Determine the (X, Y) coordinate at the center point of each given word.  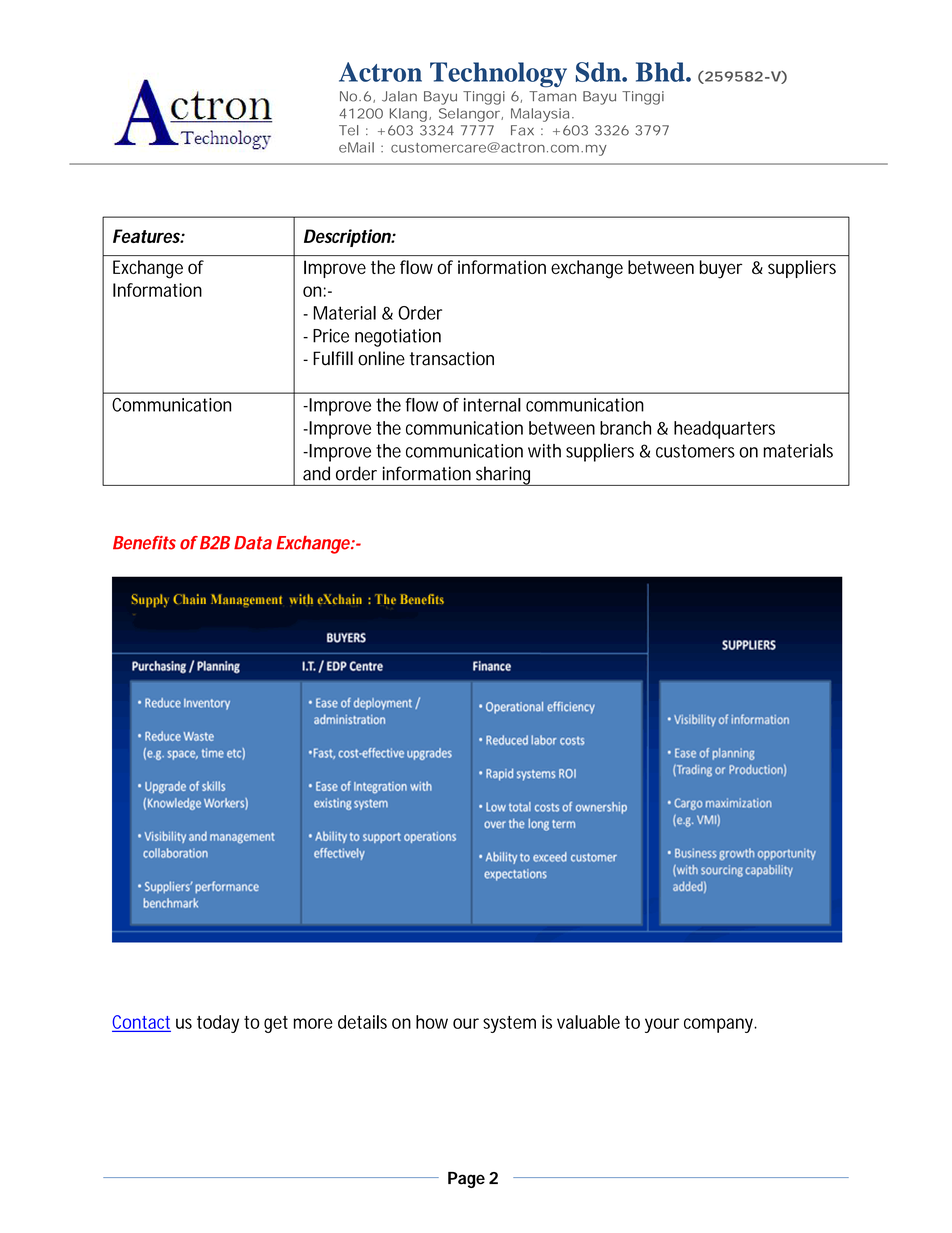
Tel (348, 130)
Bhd (661, 72)
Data (253, 543)
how (432, 1022)
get (276, 1024)
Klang (408, 115)
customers (695, 451)
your (662, 1025)
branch (625, 428)
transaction (452, 358)
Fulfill (333, 358)
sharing (504, 476)
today (218, 1024)
